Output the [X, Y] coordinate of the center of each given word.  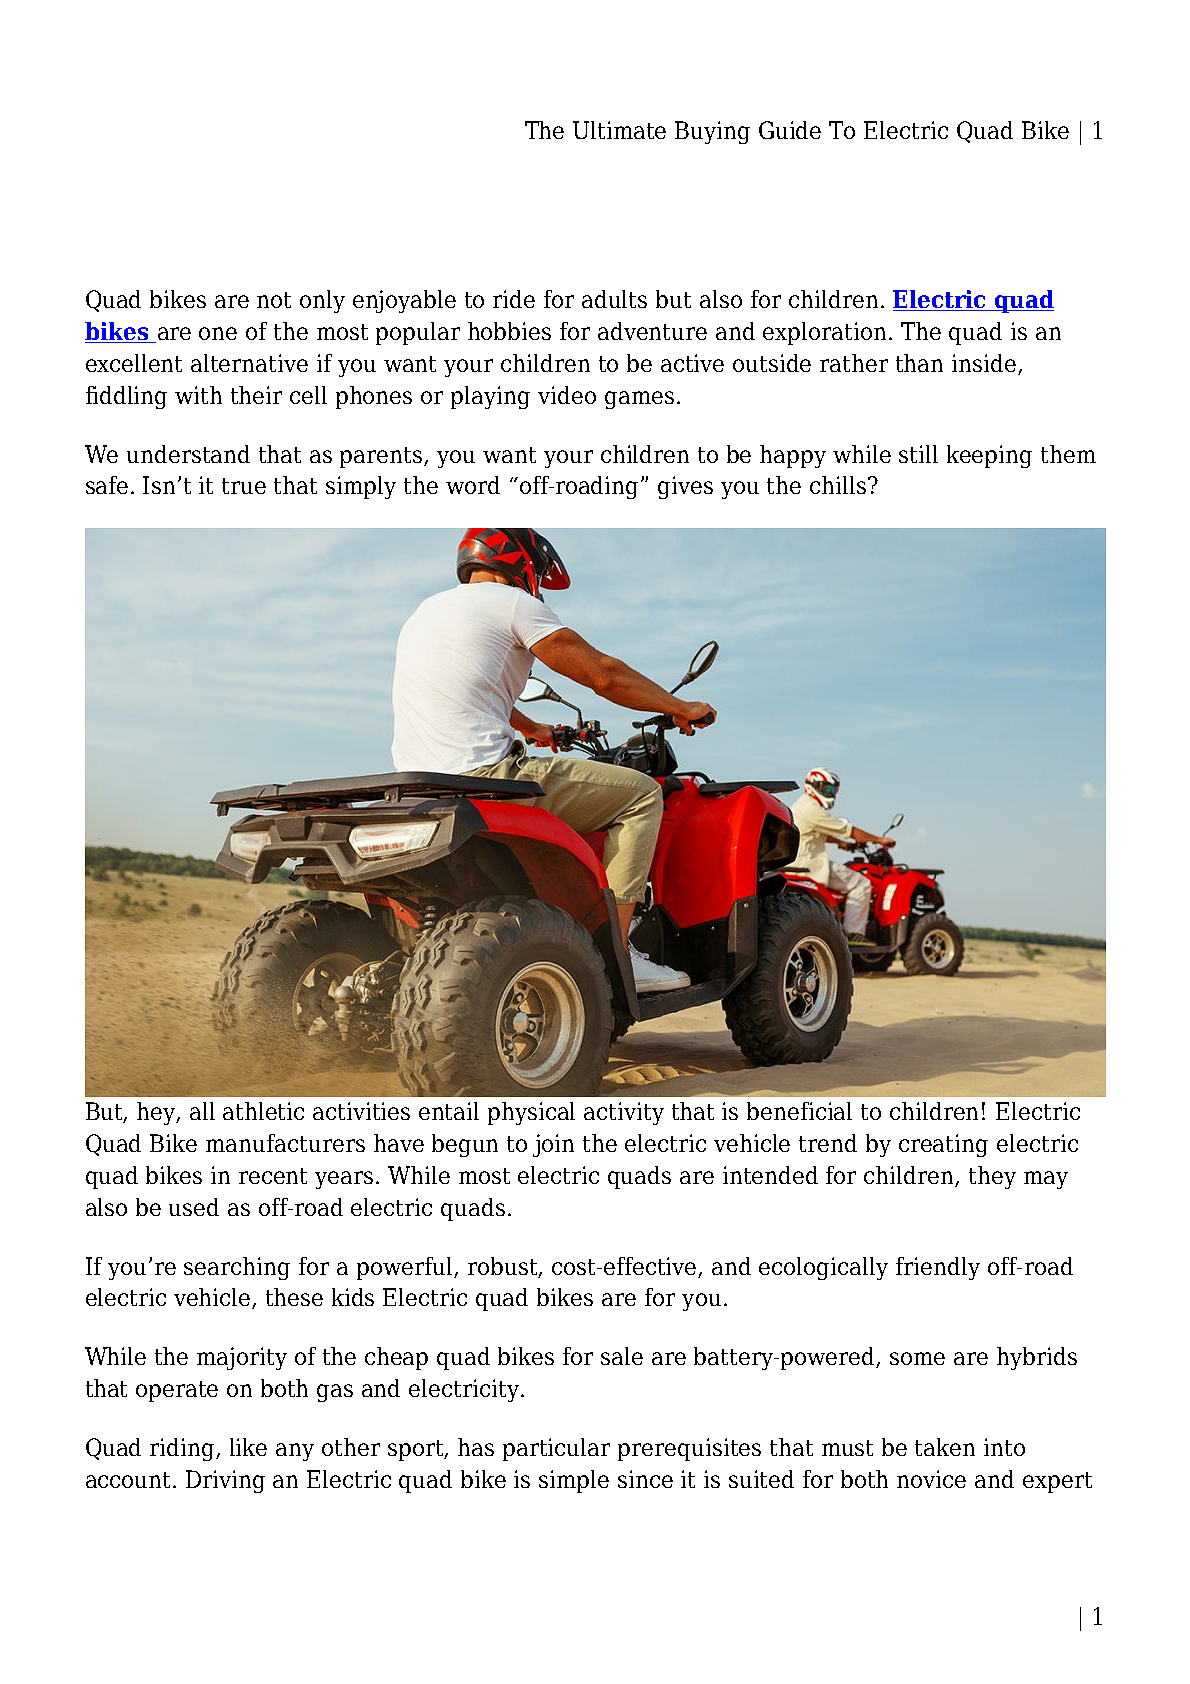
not [274, 300]
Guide [790, 130]
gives [685, 487]
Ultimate [619, 130]
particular [556, 1449]
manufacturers [285, 1143]
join [553, 1145]
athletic [263, 1111]
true [244, 486]
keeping [989, 456]
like [248, 1447]
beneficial [799, 1111]
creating [943, 1145]
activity [624, 1113]
